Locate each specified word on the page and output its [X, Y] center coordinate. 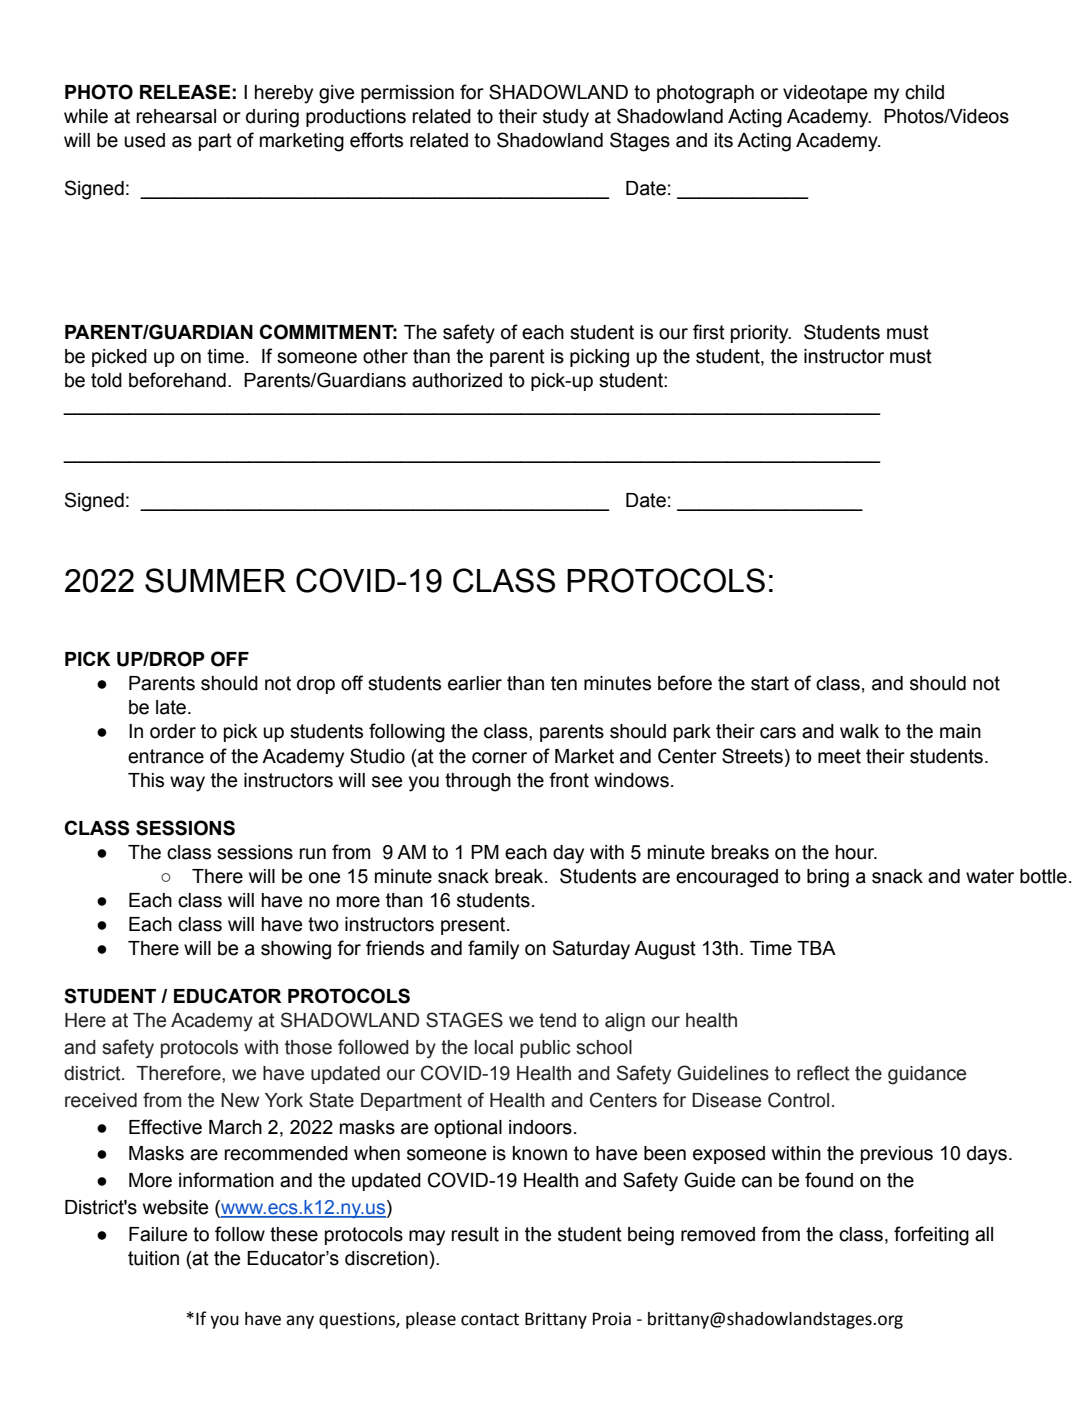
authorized [457, 380]
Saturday [591, 950]
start [770, 683]
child [924, 92]
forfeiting [931, 1236]
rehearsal [176, 116]
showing [296, 950]
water [990, 876]
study [566, 118]
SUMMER [215, 580]
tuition [153, 1258]
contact [490, 1319]
